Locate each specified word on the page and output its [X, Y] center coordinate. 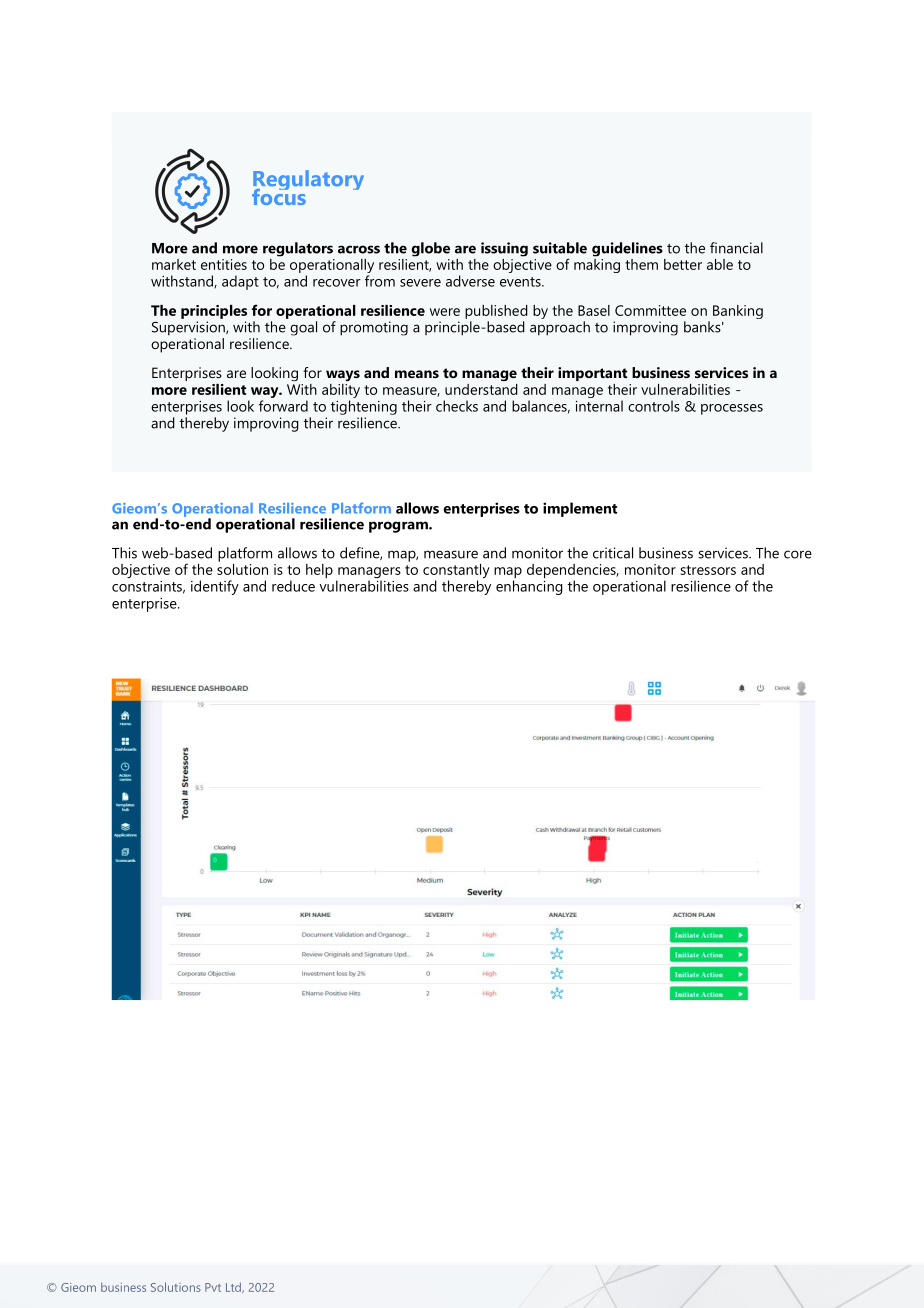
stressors [708, 570]
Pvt [213, 1287]
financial [736, 248]
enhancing [529, 587]
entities [224, 264]
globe [431, 249]
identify [215, 587]
